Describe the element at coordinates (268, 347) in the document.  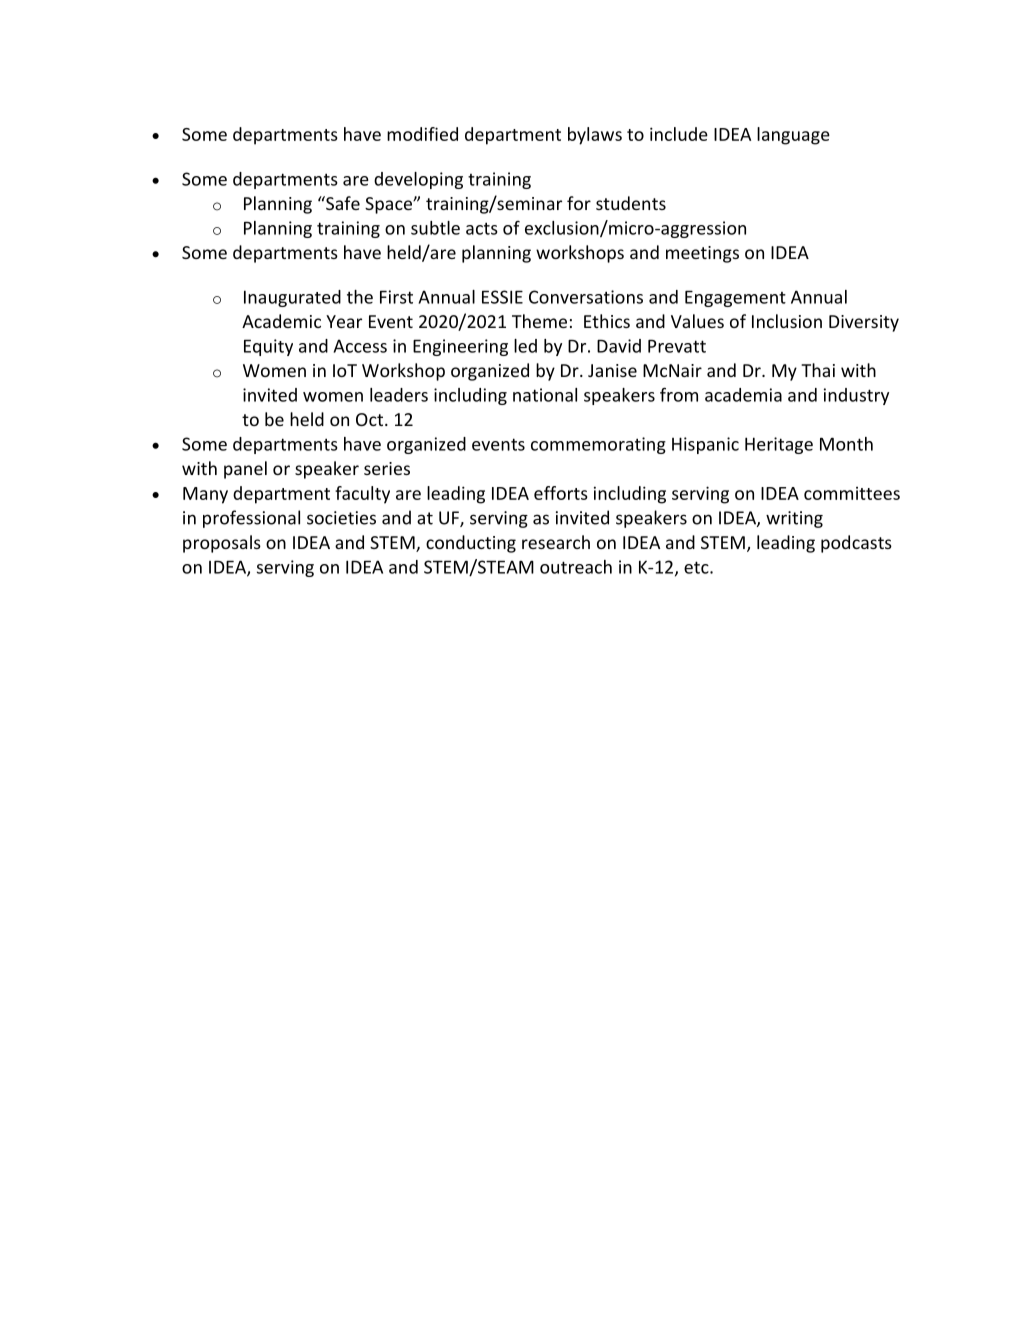
I see `Equity` at that location.
